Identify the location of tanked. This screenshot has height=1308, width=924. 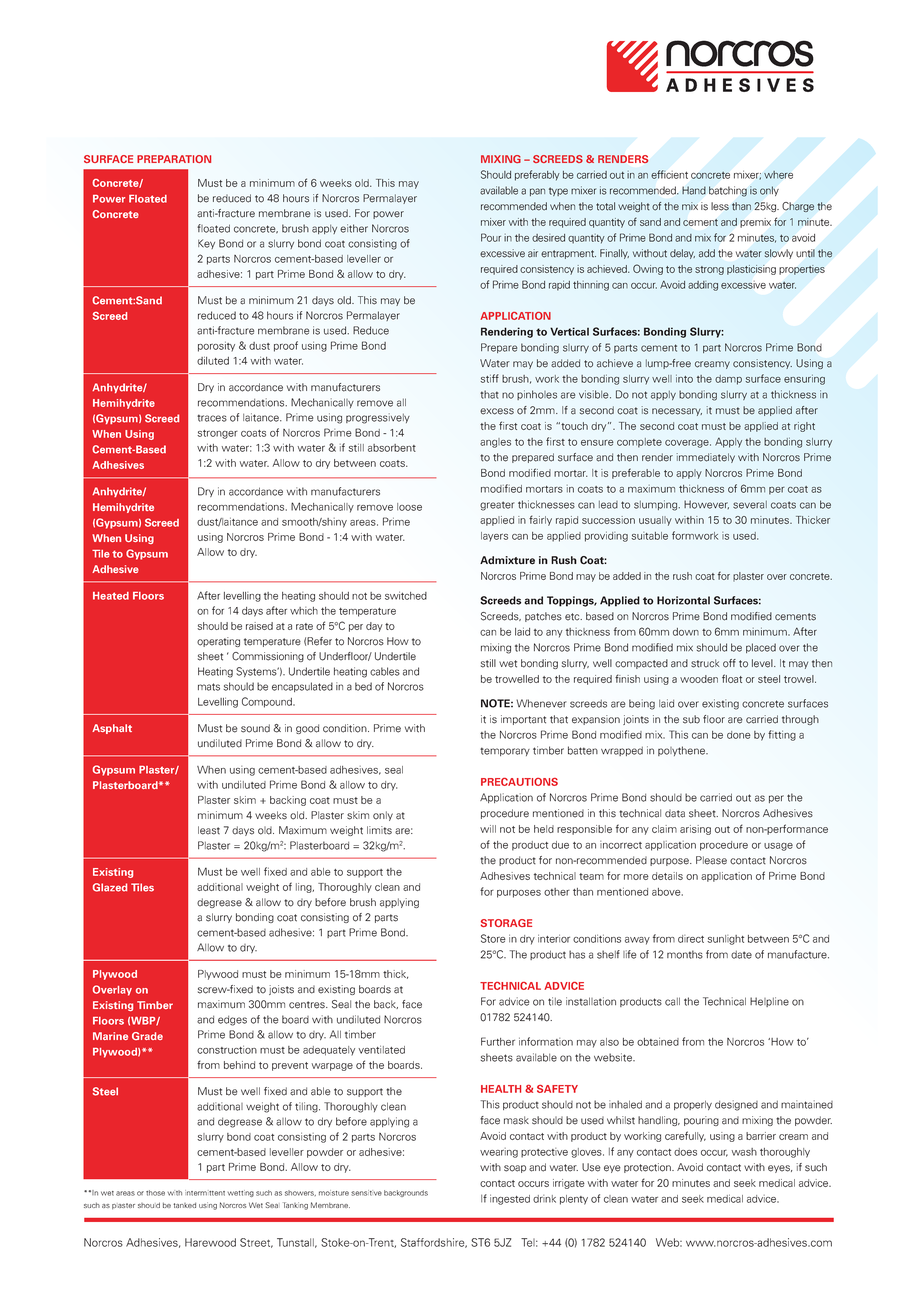
(185, 1205).
